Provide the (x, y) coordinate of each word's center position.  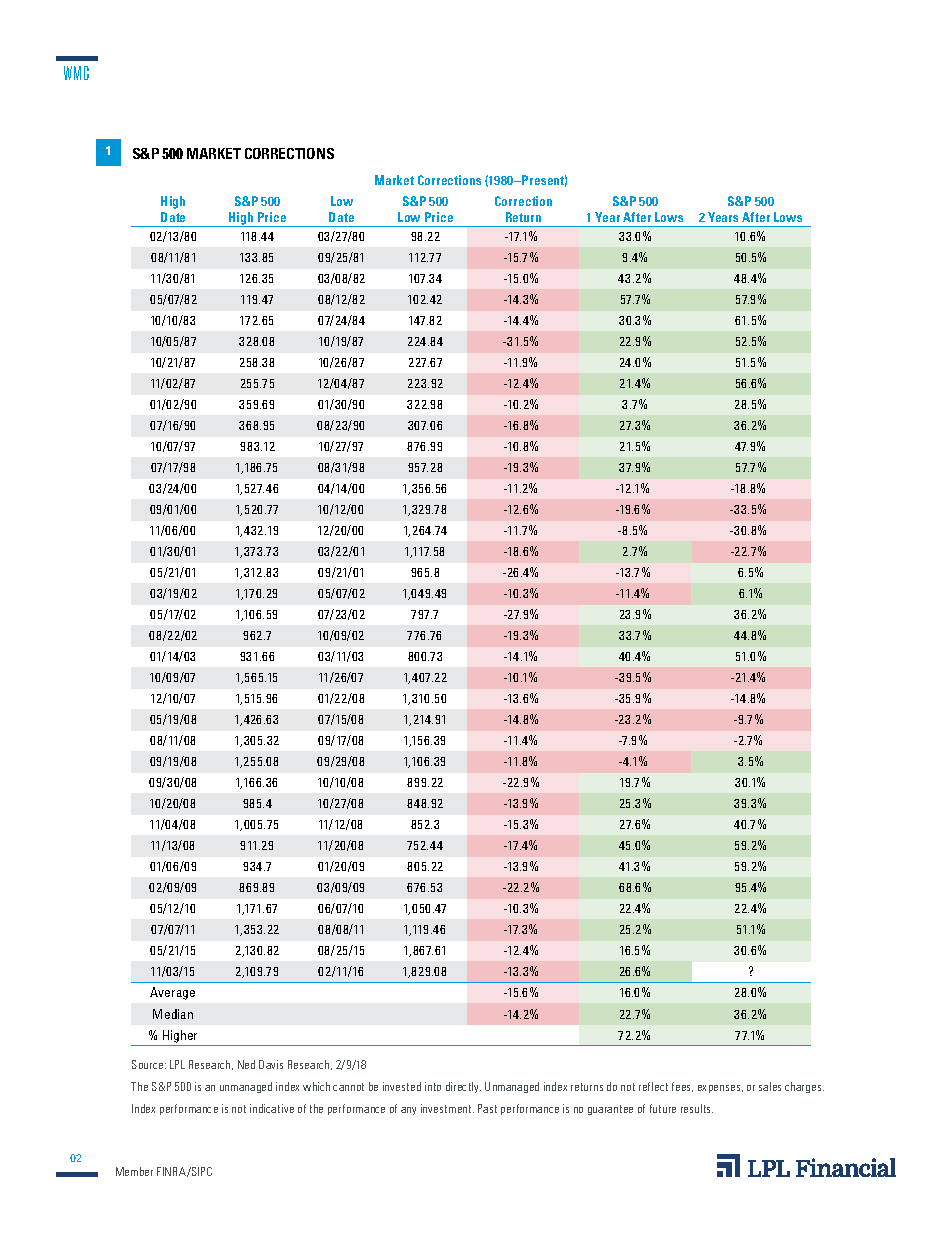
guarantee (610, 1110)
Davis (271, 1064)
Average (172, 993)
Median (173, 1014)
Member (134, 1171)
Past (487, 1108)
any (408, 1111)
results (697, 1108)
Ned (246, 1064)
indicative (272, 1108)
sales (770, 1086)
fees (682, 1087)
